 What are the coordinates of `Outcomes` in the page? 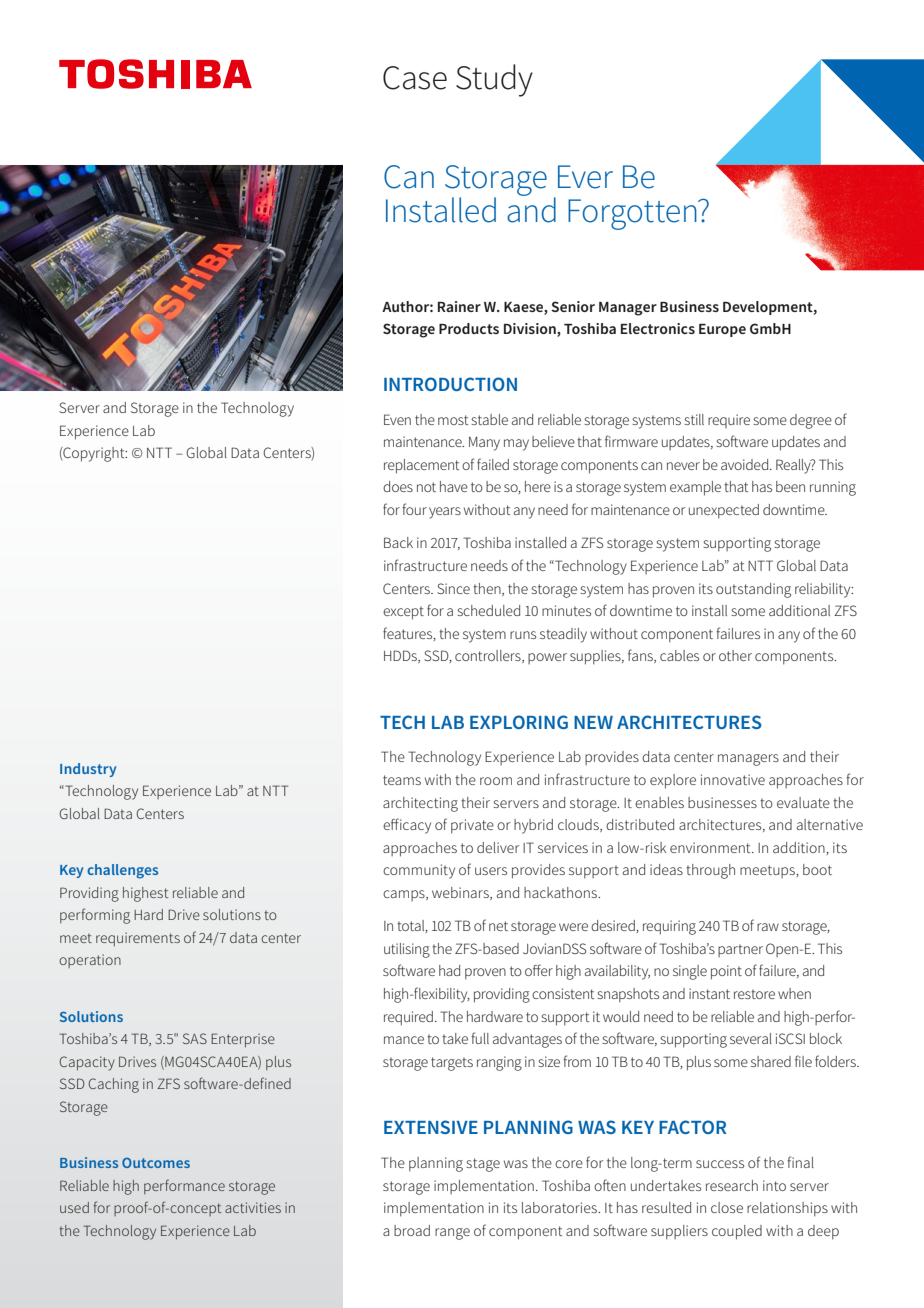 It's located at (156, 1163).
